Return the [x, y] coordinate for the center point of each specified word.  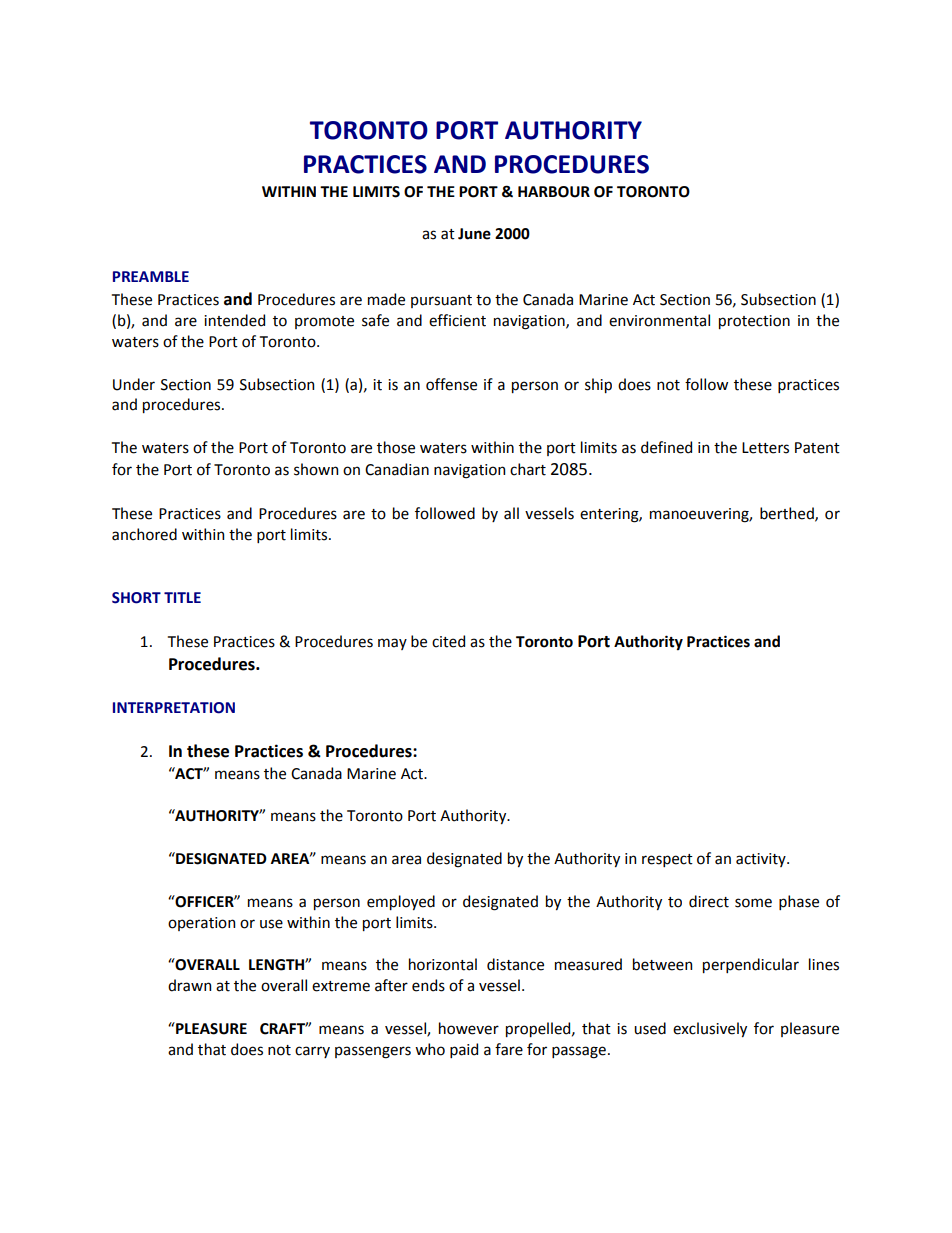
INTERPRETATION [174, 708]
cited [448, 641]
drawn [189, 985]
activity [762, 860]
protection [754, 322]
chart [528, 469]
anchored [144, 534]
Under [134, 384]
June [474, 234]
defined [666, 447]
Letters [765, 448]
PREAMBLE [151, 276]
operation [201, 924]
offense [451, 384]
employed [401, 902]
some [753, 903]
